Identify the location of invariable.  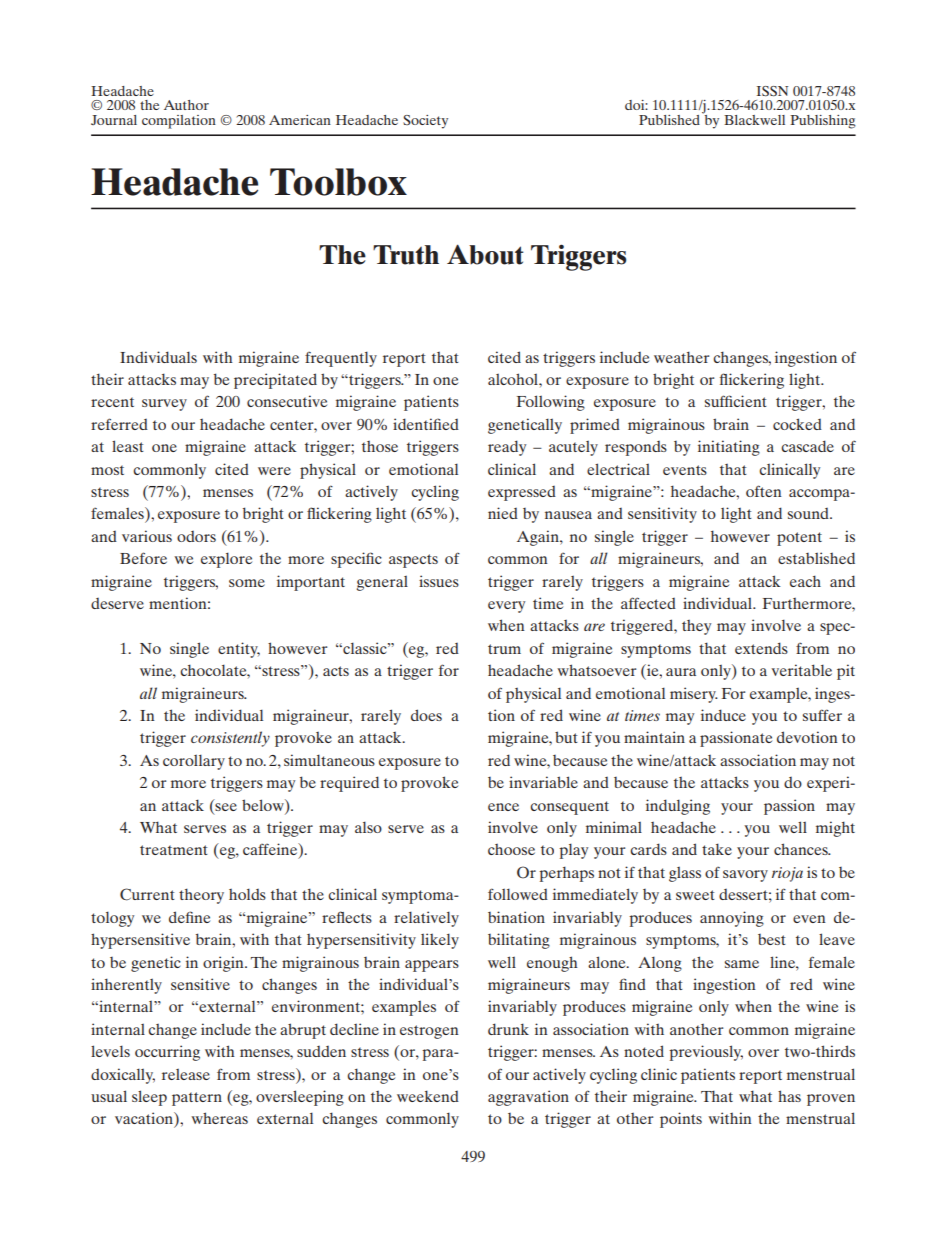
(543, 782).
